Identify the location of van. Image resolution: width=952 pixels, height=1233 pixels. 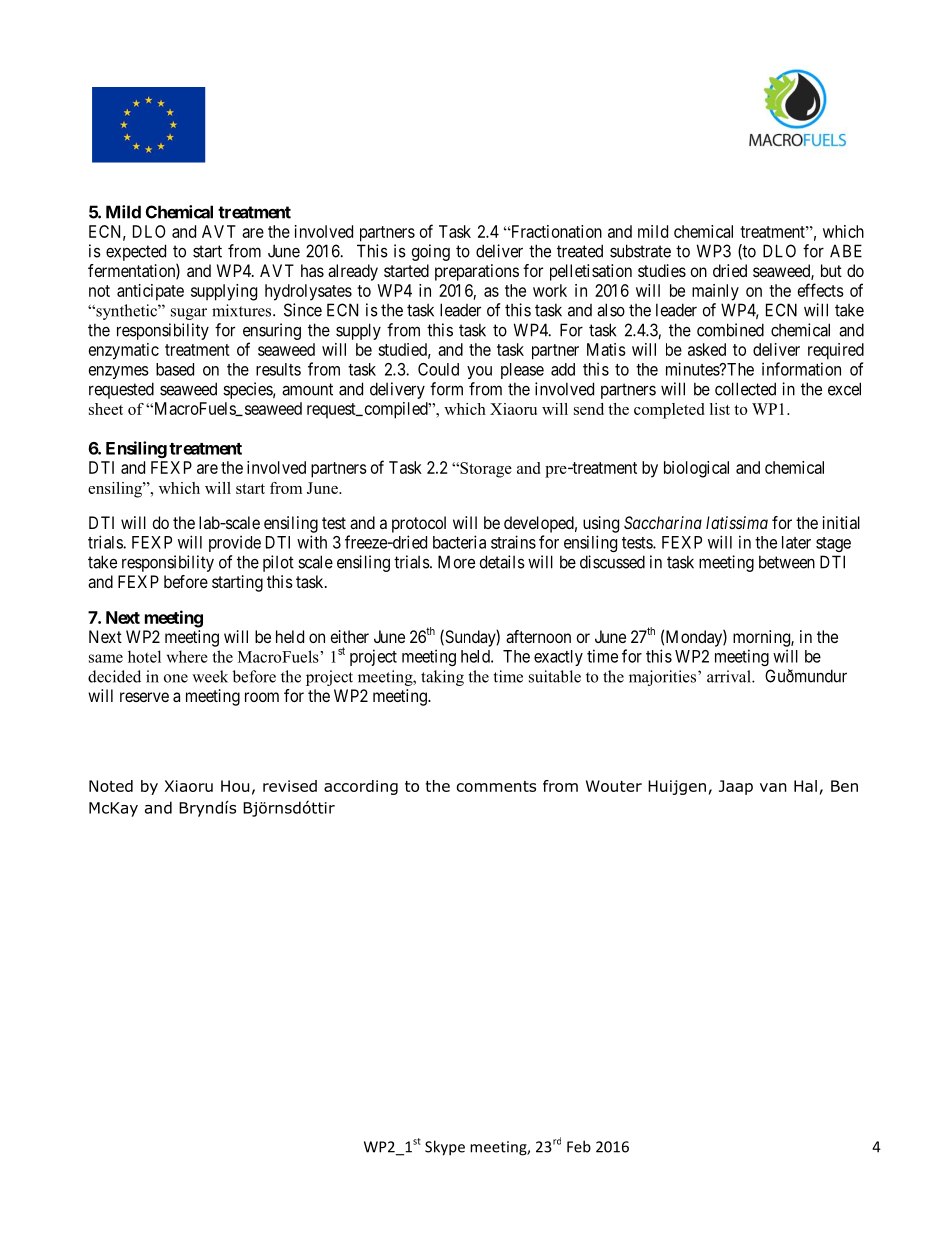
(773, 787).
